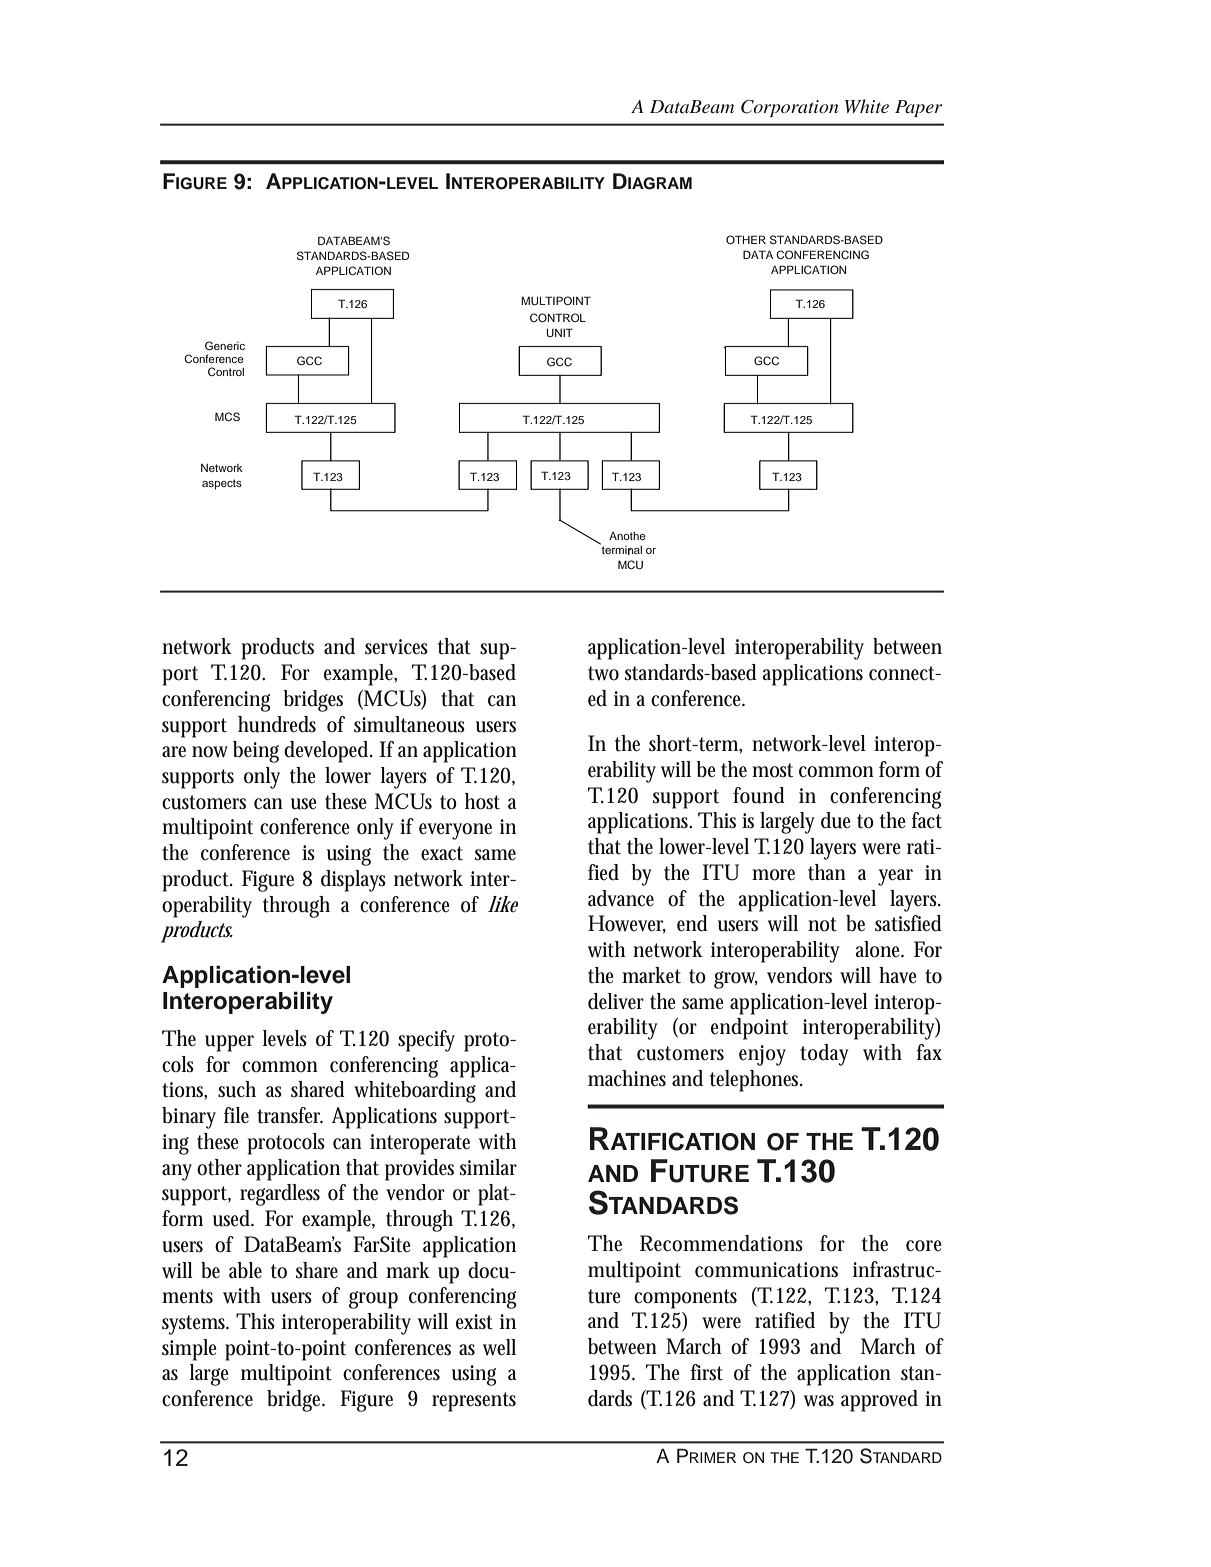 The height and width of the screenshot is (1567, 1211). Describe the element at coordinates (503, 904) in the screenshot. I see `like` at that location.
